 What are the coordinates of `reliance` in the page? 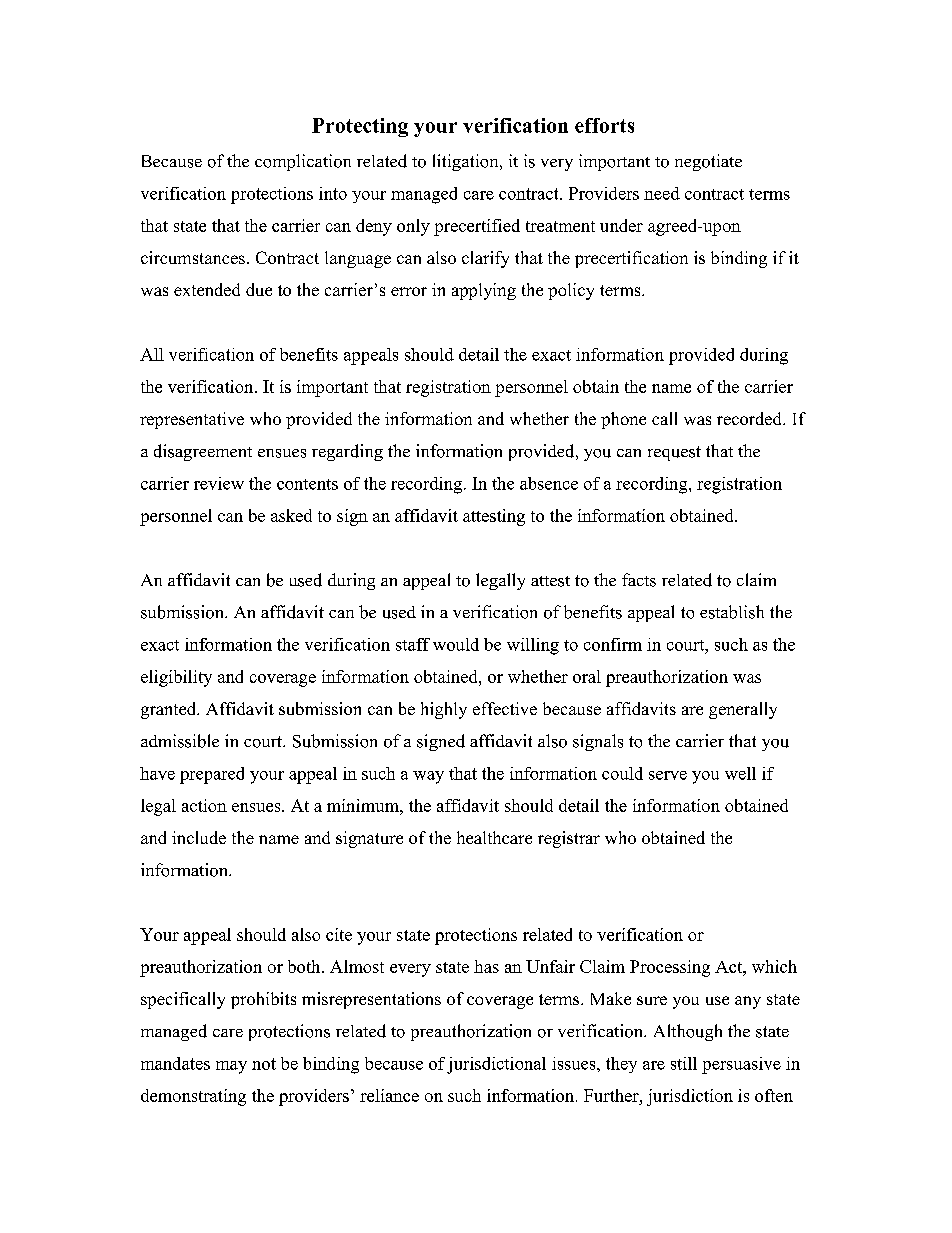 It's located at (389, 1095).
